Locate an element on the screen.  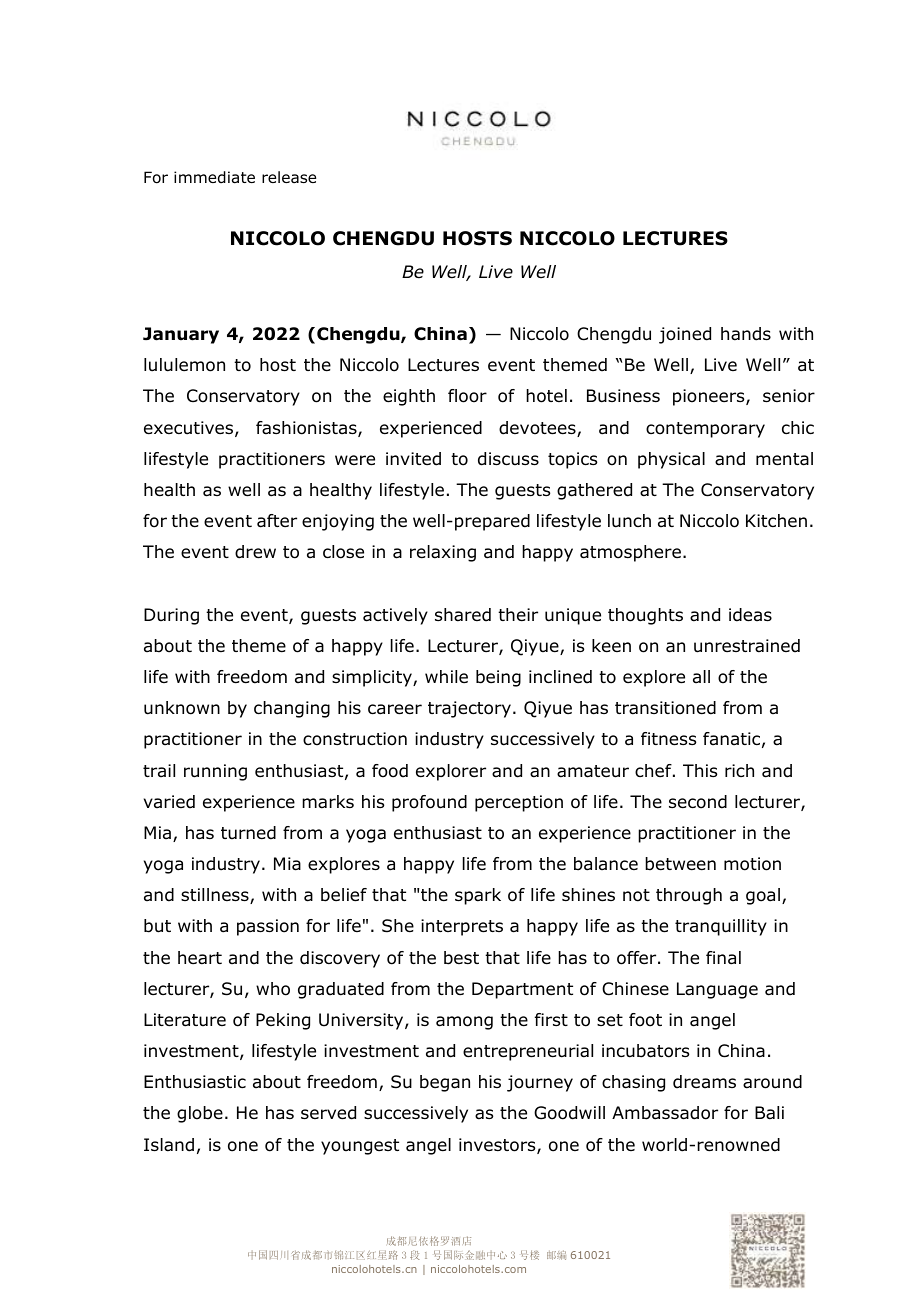
globe is located at coordinates (200, 1114).
